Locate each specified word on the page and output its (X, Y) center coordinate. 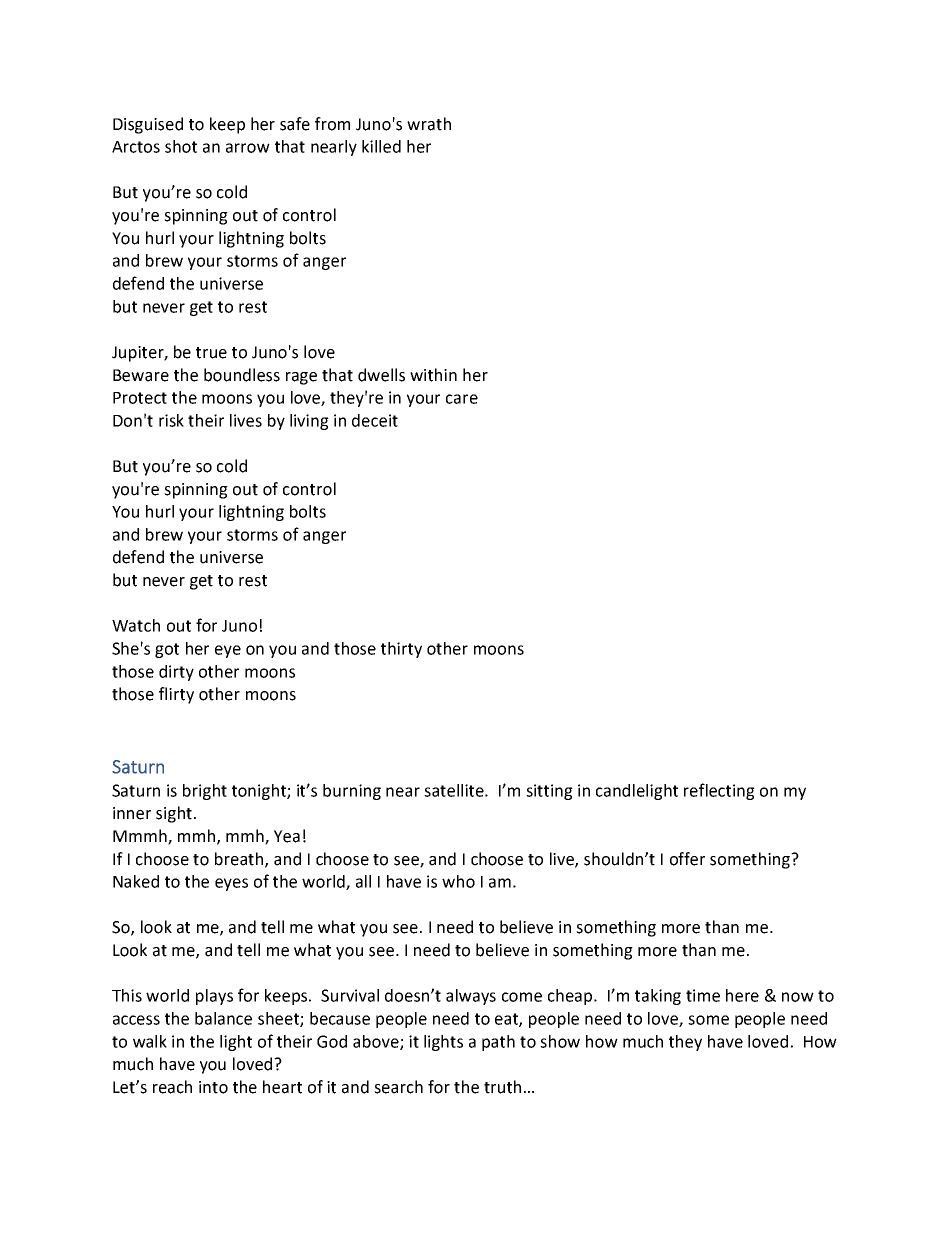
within (433, 375)
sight (174, 814)
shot (181, 146)
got (167, 650)
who (458, 881)
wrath (429, 124)
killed (381, 146)
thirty (401, 650)
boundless (242, 375)
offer (687, 859)
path (498, 1043)
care (462, 399)
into (213, 1087)
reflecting (719, 791)
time (703, 995)
